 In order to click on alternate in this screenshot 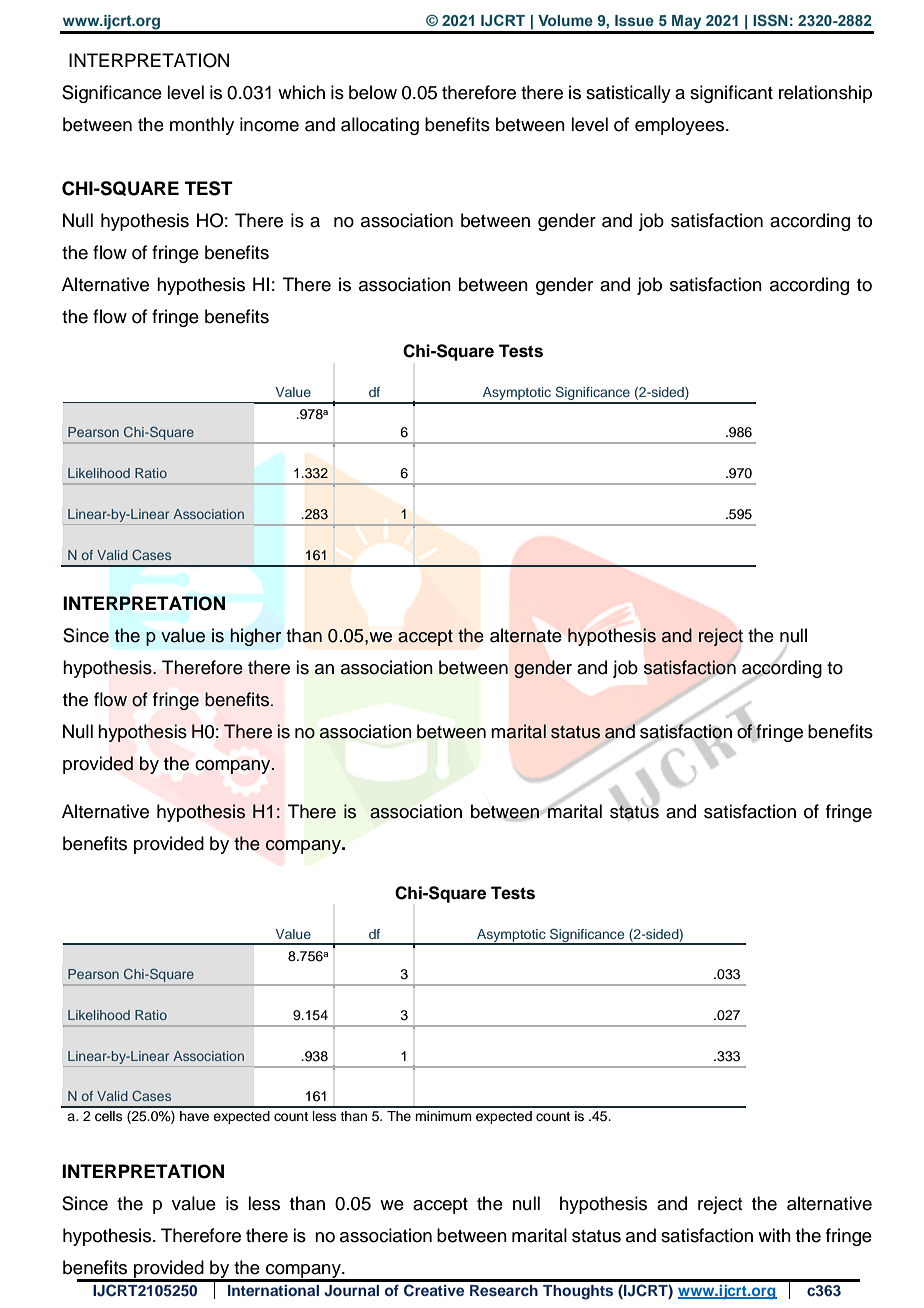, I will do `click(526, 635)`.
